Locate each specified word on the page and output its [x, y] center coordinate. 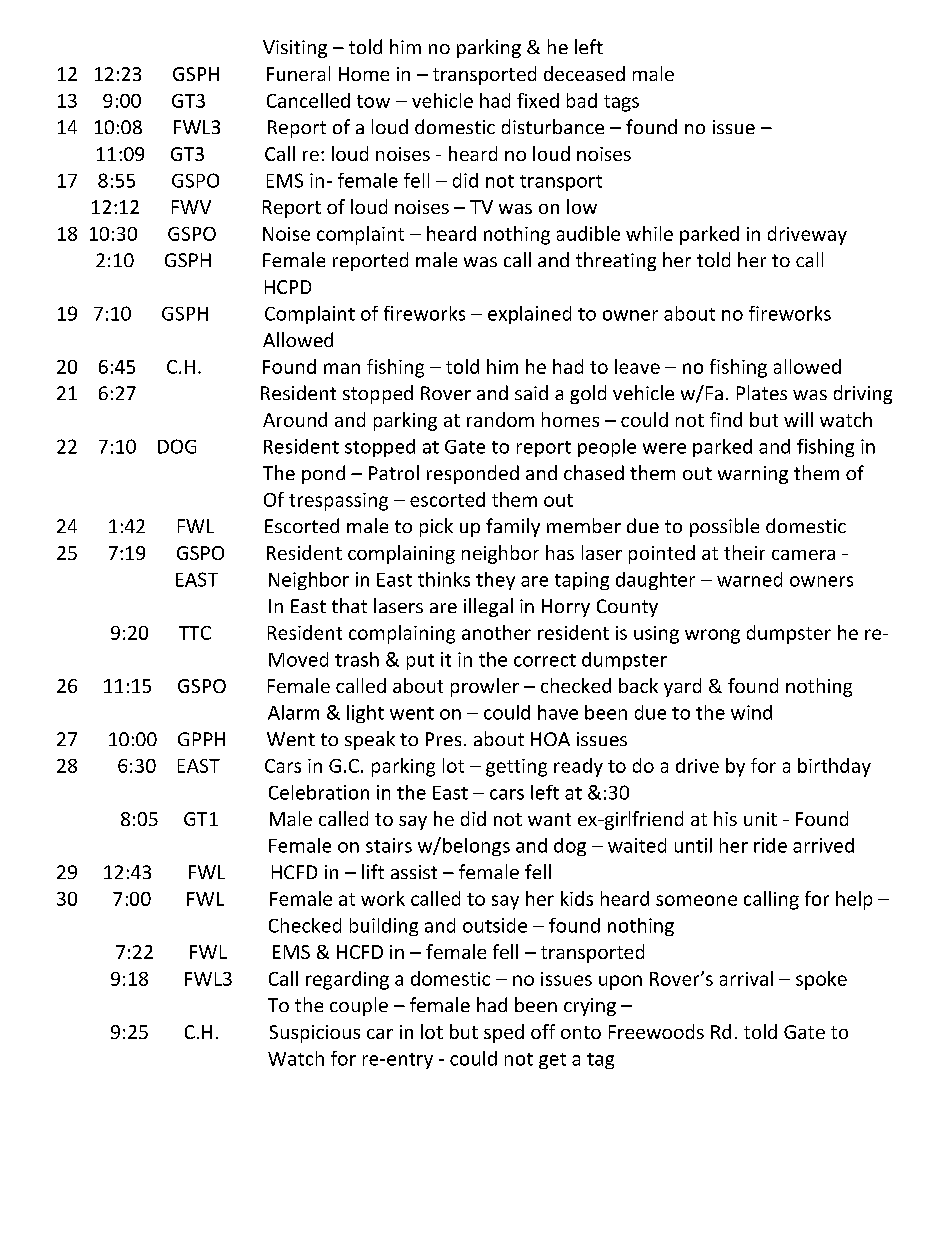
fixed [538, 100]
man [342, 368]
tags [621, 103]
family [513, 527]
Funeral [298, 73]
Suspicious [315, 1034]
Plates [762, 392]
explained [529, 315]
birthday [834, 767]
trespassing [338, 502]
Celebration [319, 792]
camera [803, 555]
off [543, 1031]
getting [516, 768]
